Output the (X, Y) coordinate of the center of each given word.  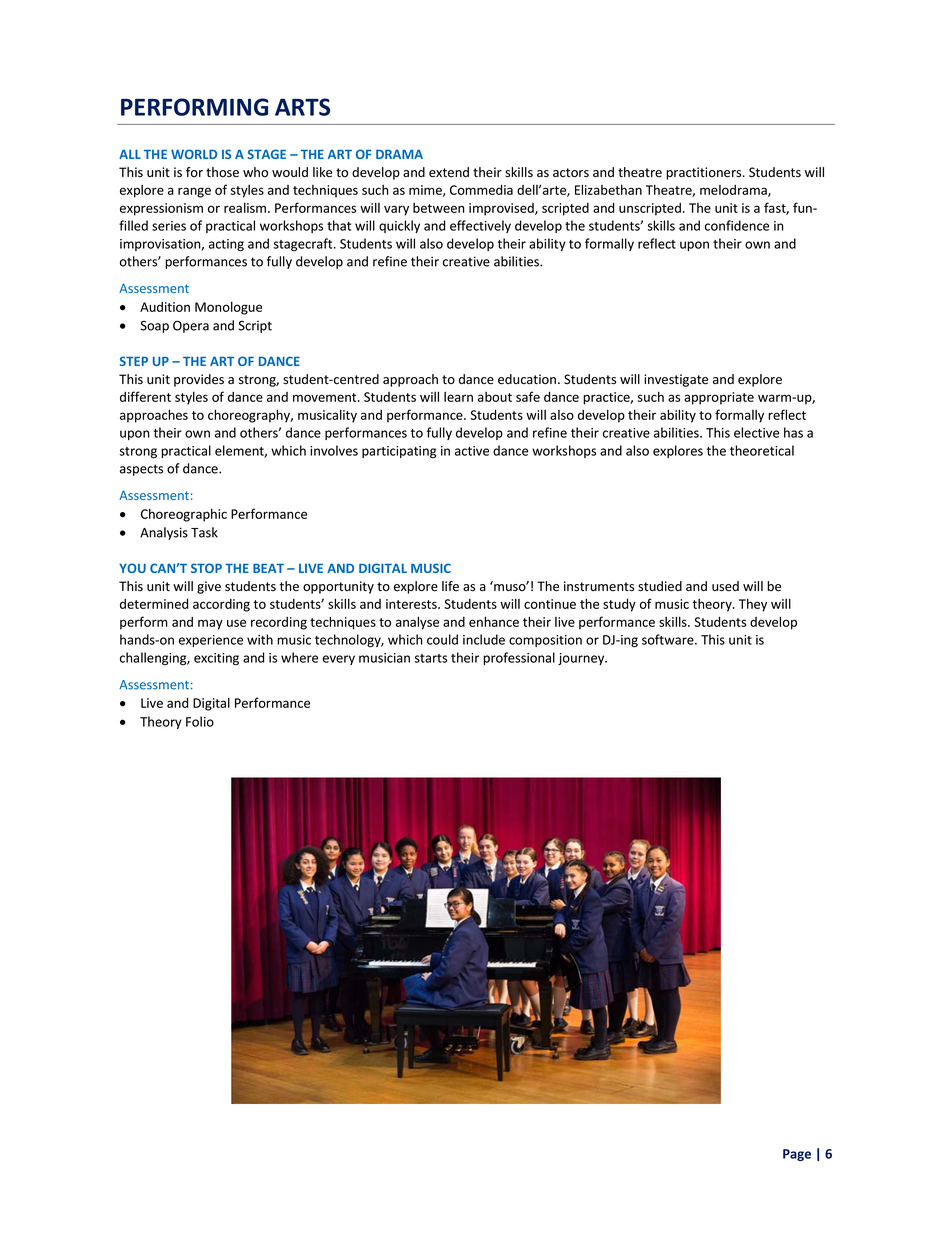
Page (797, 1155)
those (222, 172)
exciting (216, 659)
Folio (200, 721)
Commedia (481, 190)
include (484, 639)
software (669, 639)
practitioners (705, 173)
